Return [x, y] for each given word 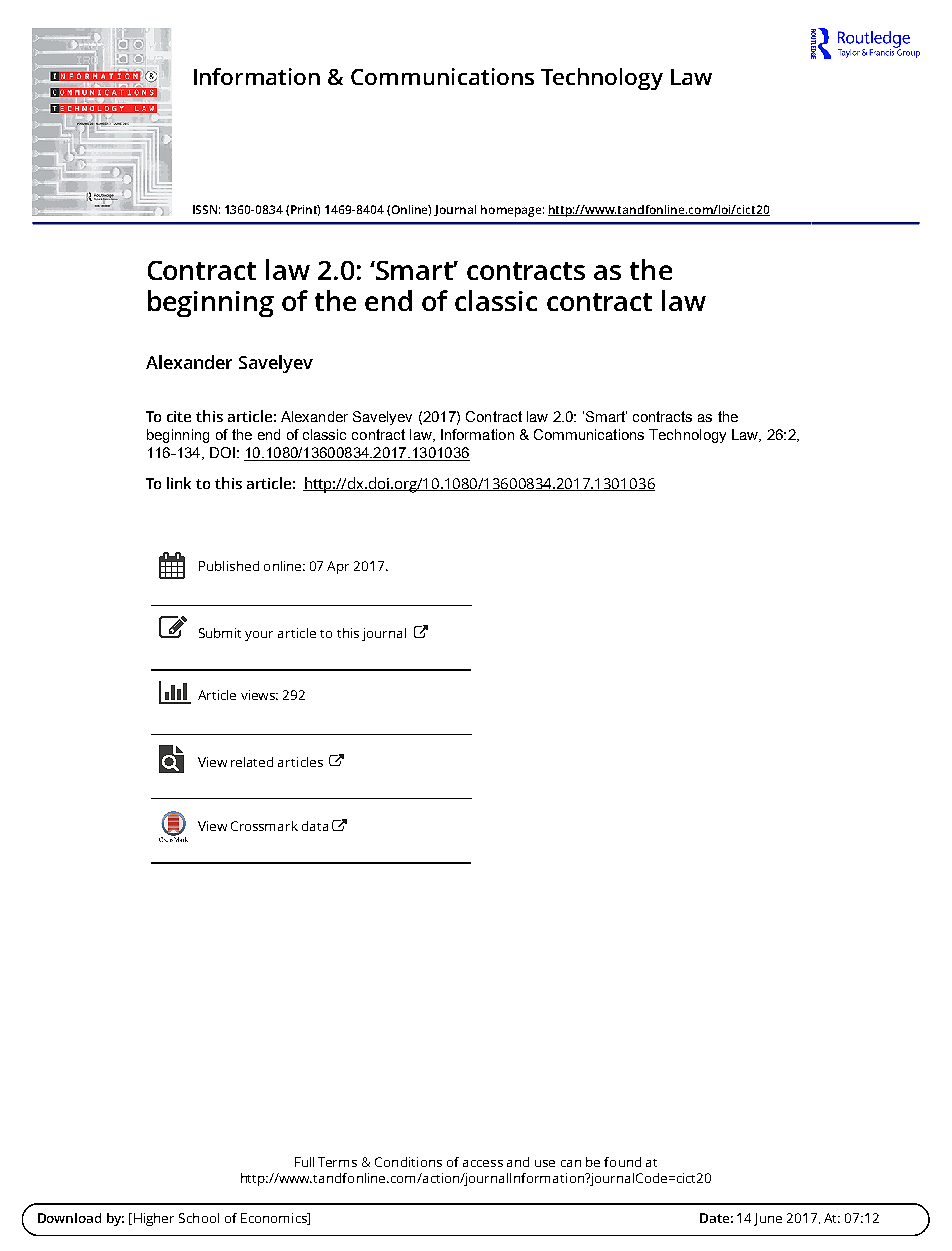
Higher [154, 1219]
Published [229, 566]
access [483, 1163]
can [571, 1163]
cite [179, 416]
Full [304, 1162]
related [252, 762]
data [315, 826]
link [179, 483]
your [259, 636]
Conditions [408, 1162]
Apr [338, 567]
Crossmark [264, 826]
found [622, 1162]
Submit [220, 633]
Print [305, 210]
